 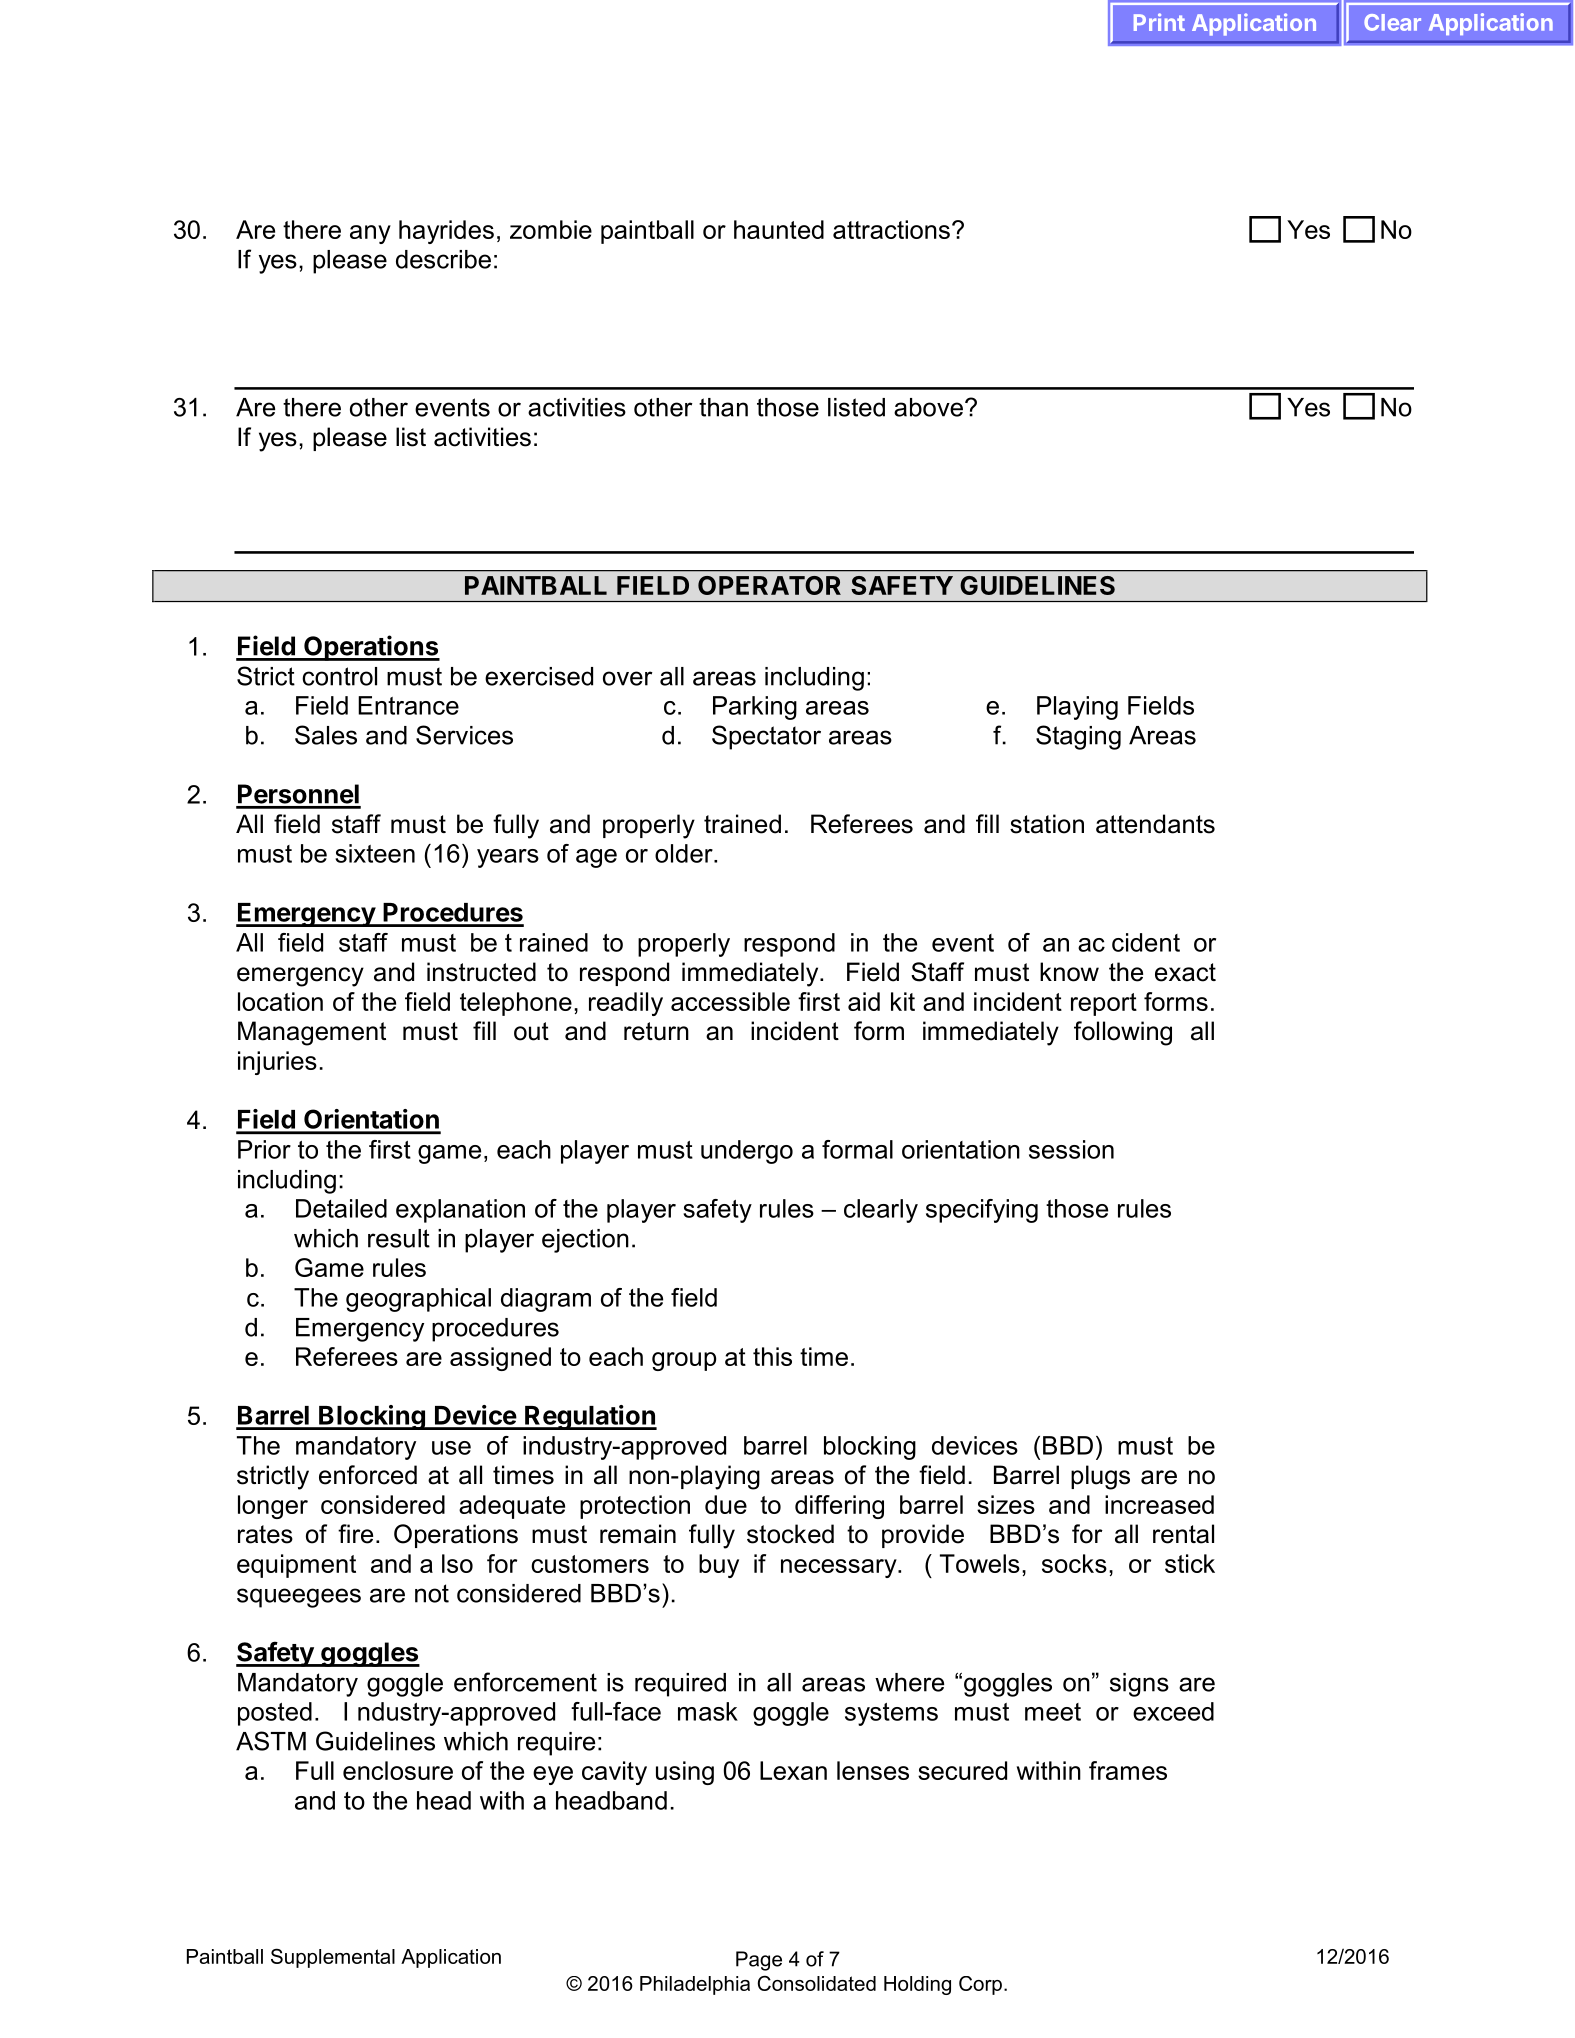 I want to click on Supplemental, so click(x=333, y=1958).
